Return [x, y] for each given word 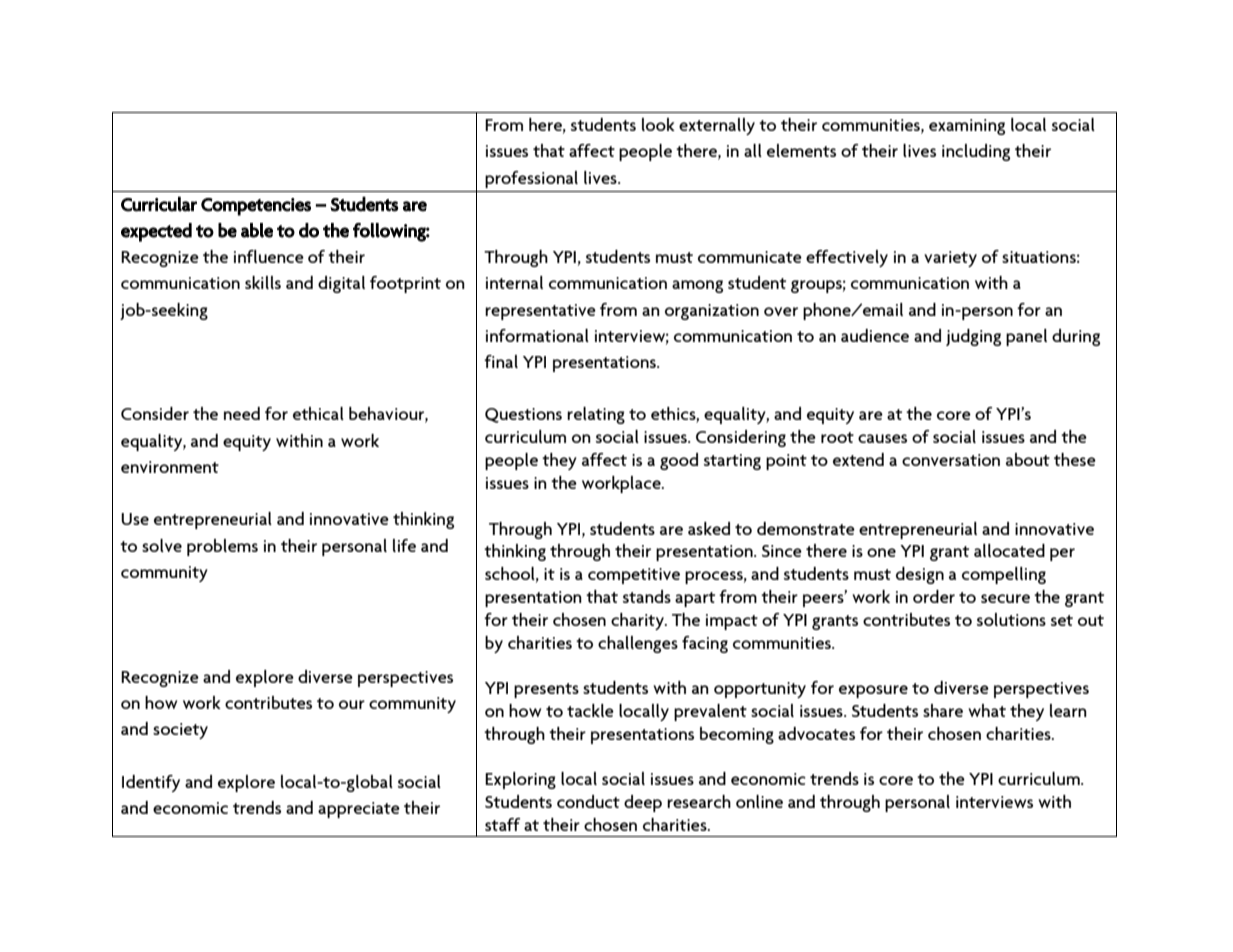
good [679, 461]
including [976, 152]
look [658, 124]
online [759, 801]
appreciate [359, 810]
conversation [951, 460]
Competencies [256, 207]
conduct [588, 801]
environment [170, 467]
